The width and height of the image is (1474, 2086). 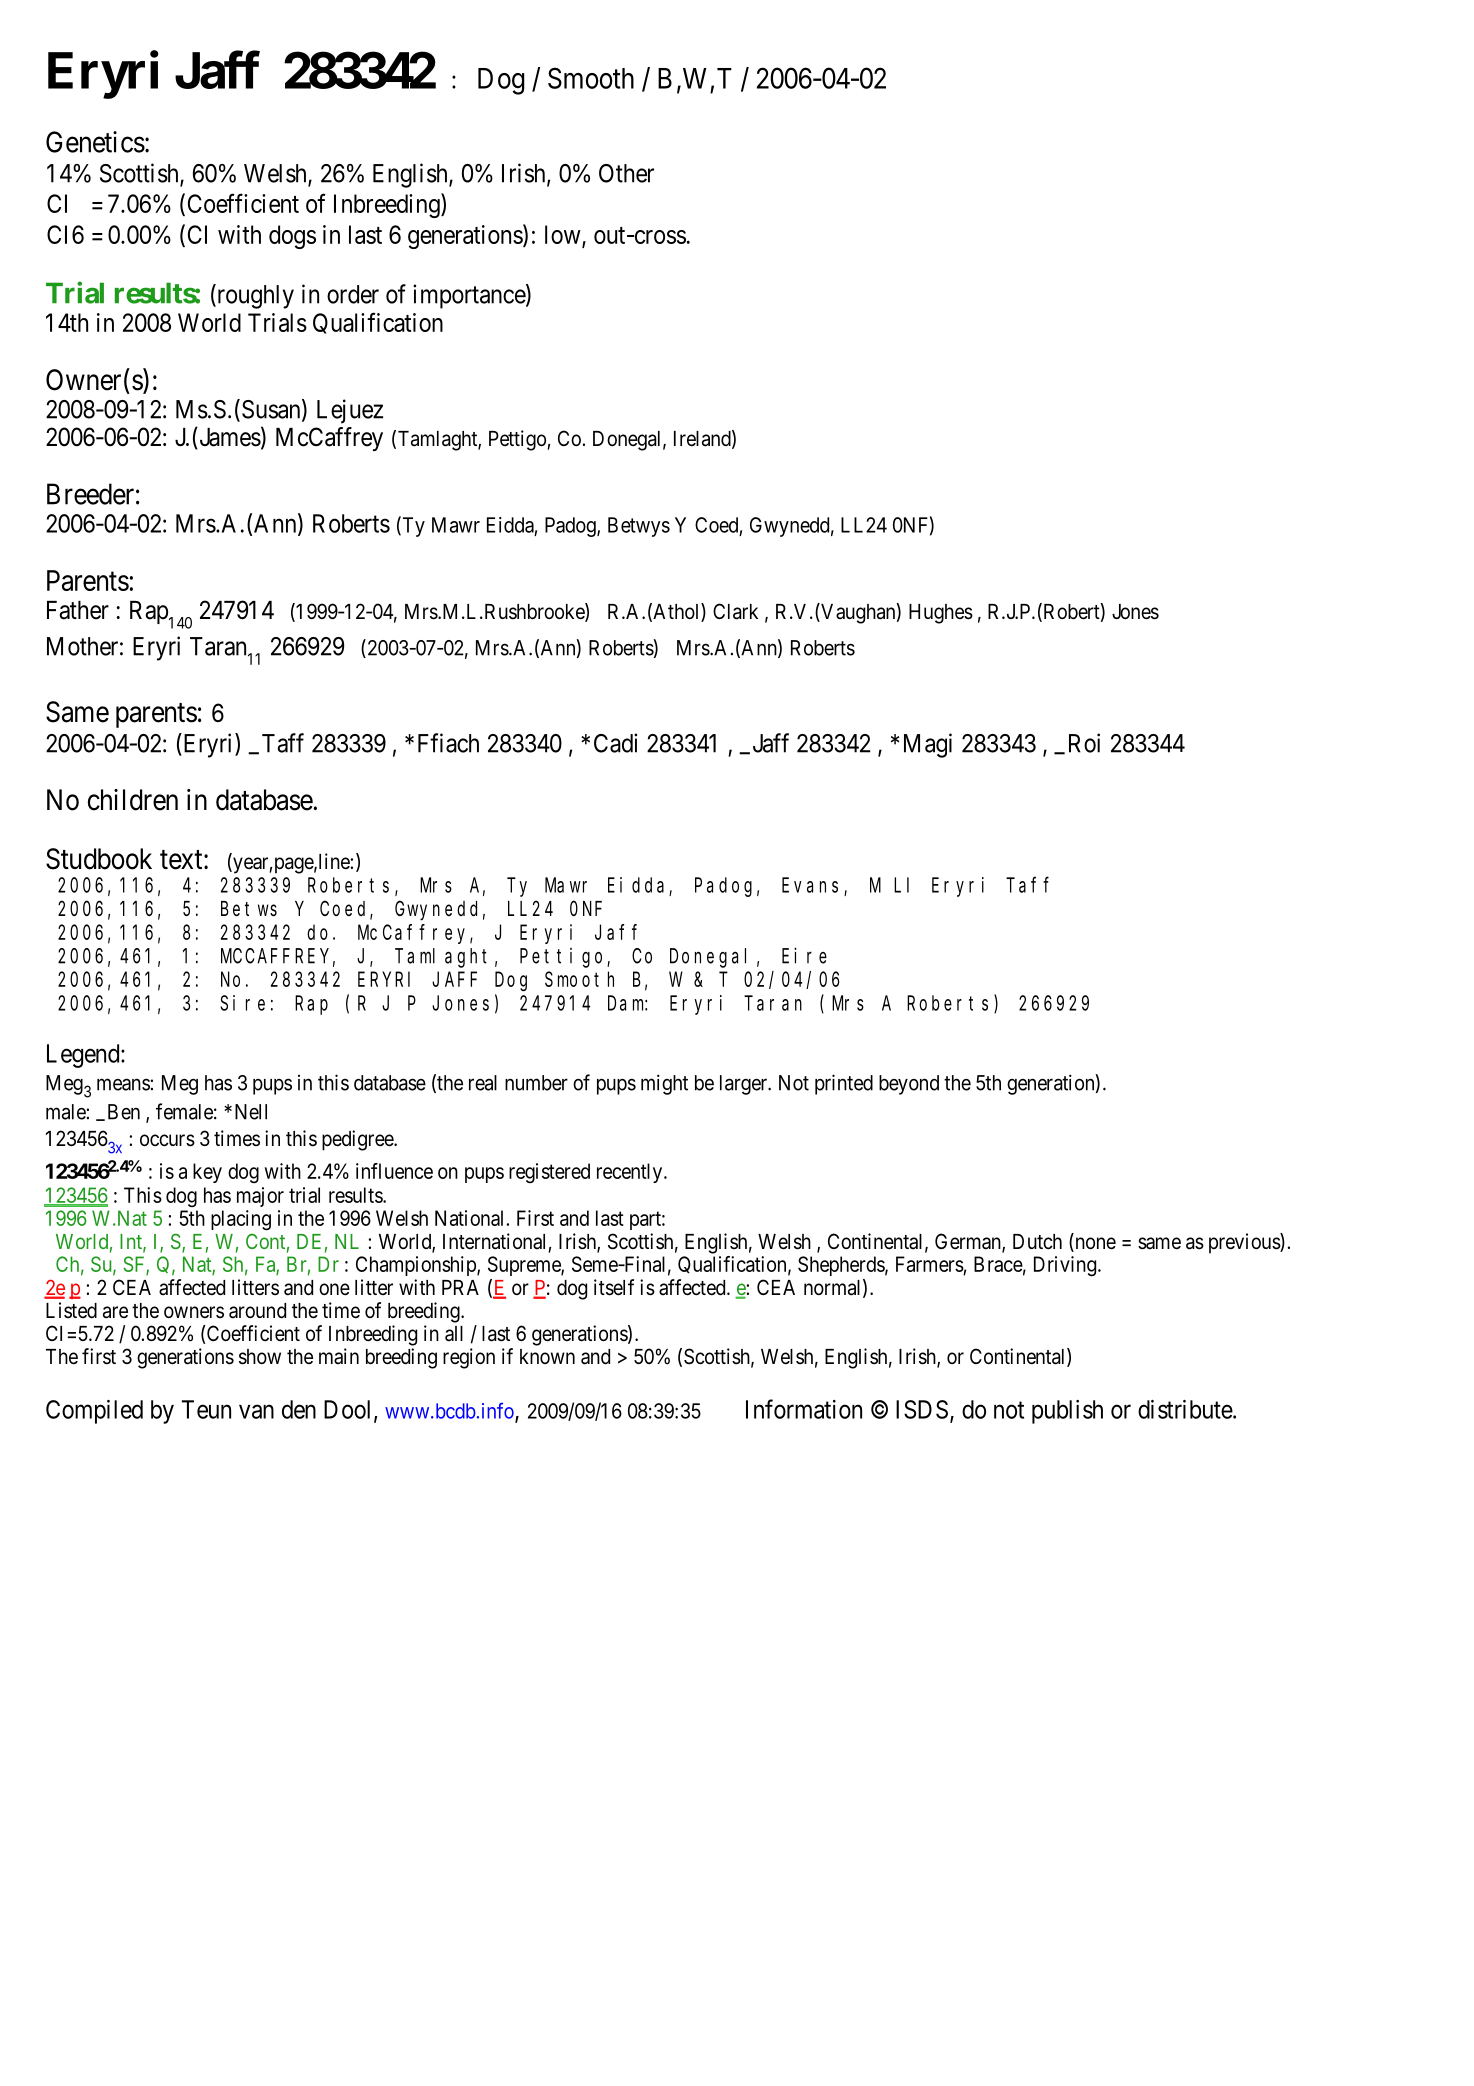 What do you see at coordinates (941, 614) in the image?
I see `Hughes` at bounding box center [941, 614].
